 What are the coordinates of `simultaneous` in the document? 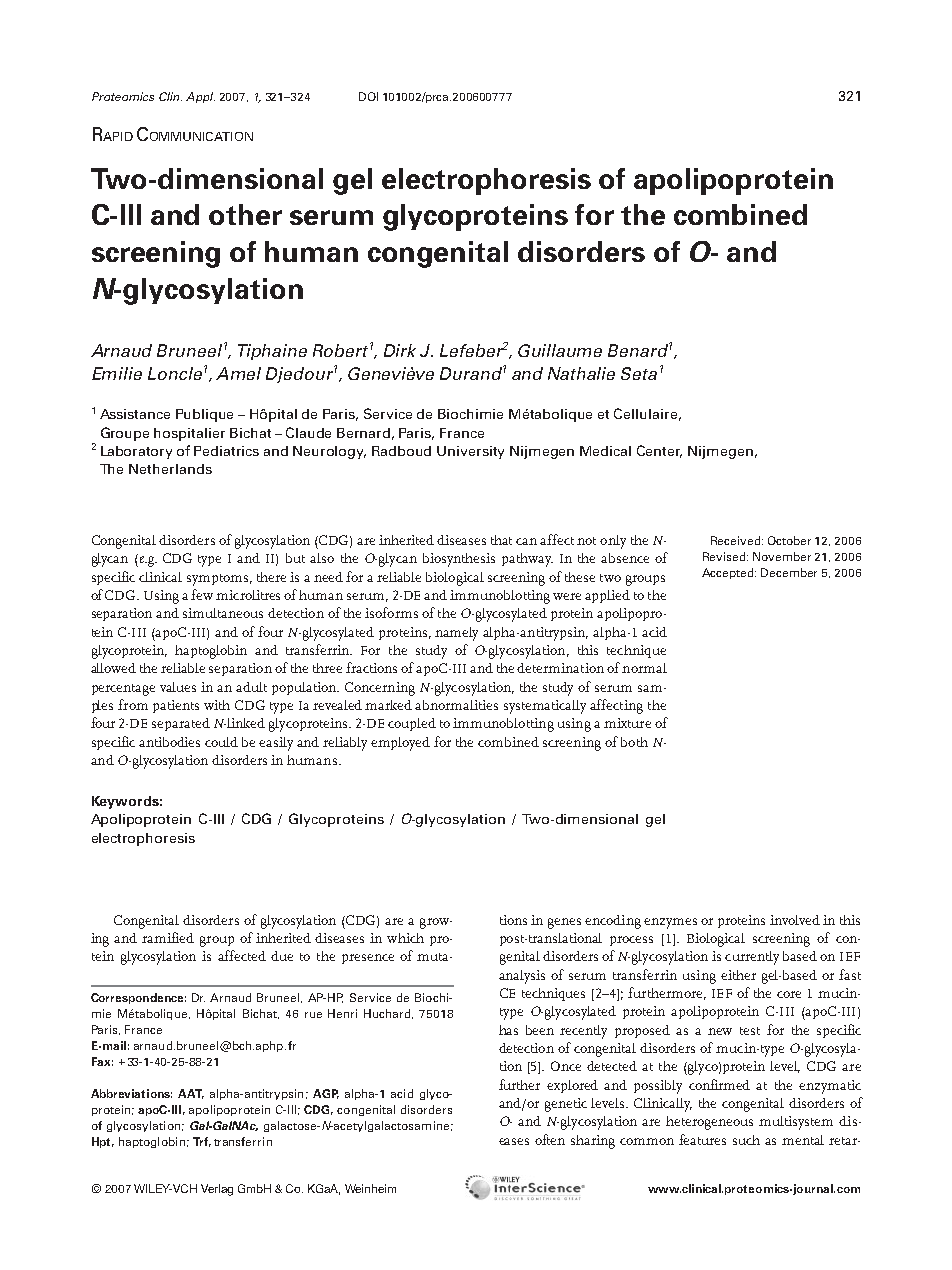 It's located at (223, 613).
